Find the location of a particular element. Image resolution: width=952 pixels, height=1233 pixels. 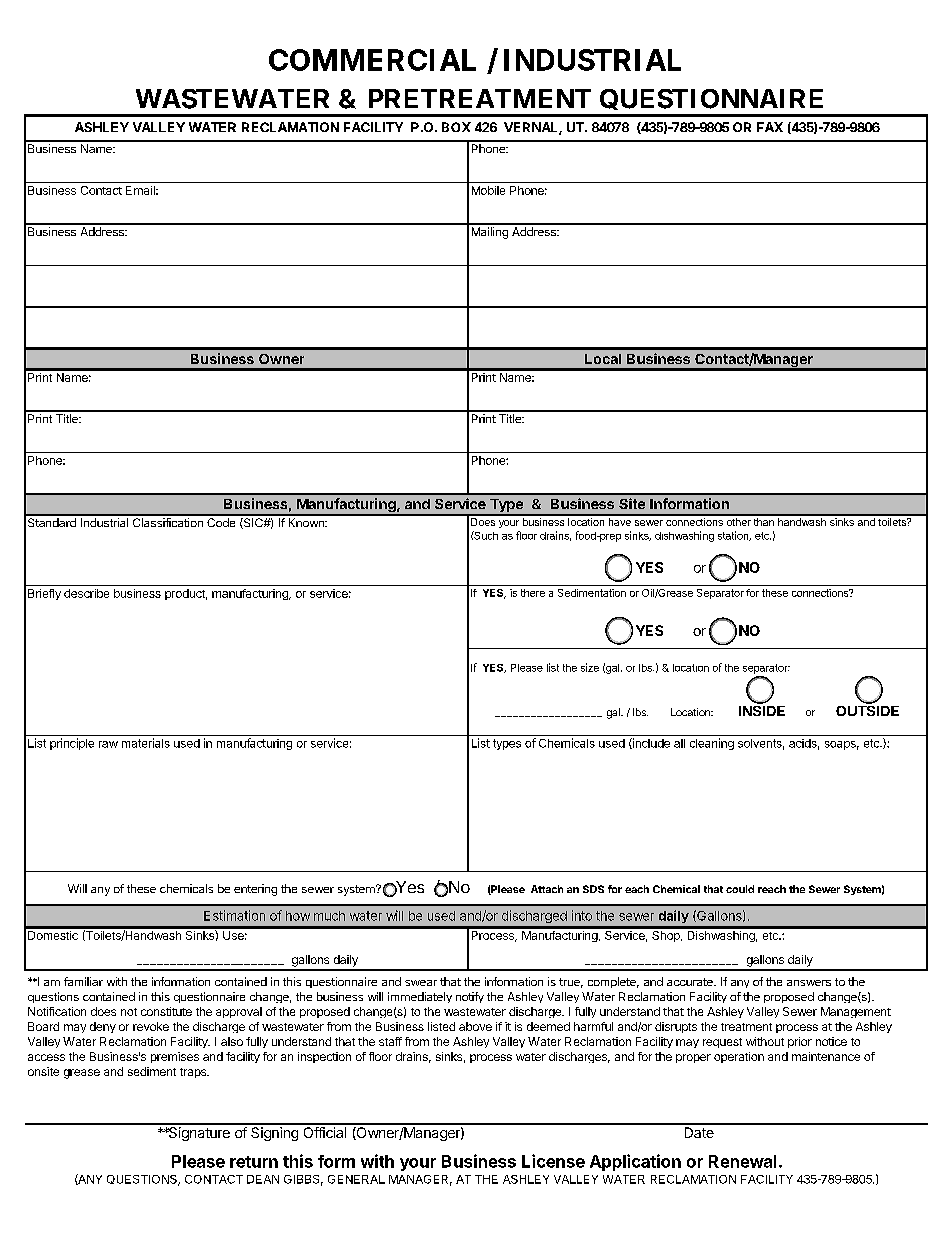

Renewal is located at coordinates (742, 1161).
